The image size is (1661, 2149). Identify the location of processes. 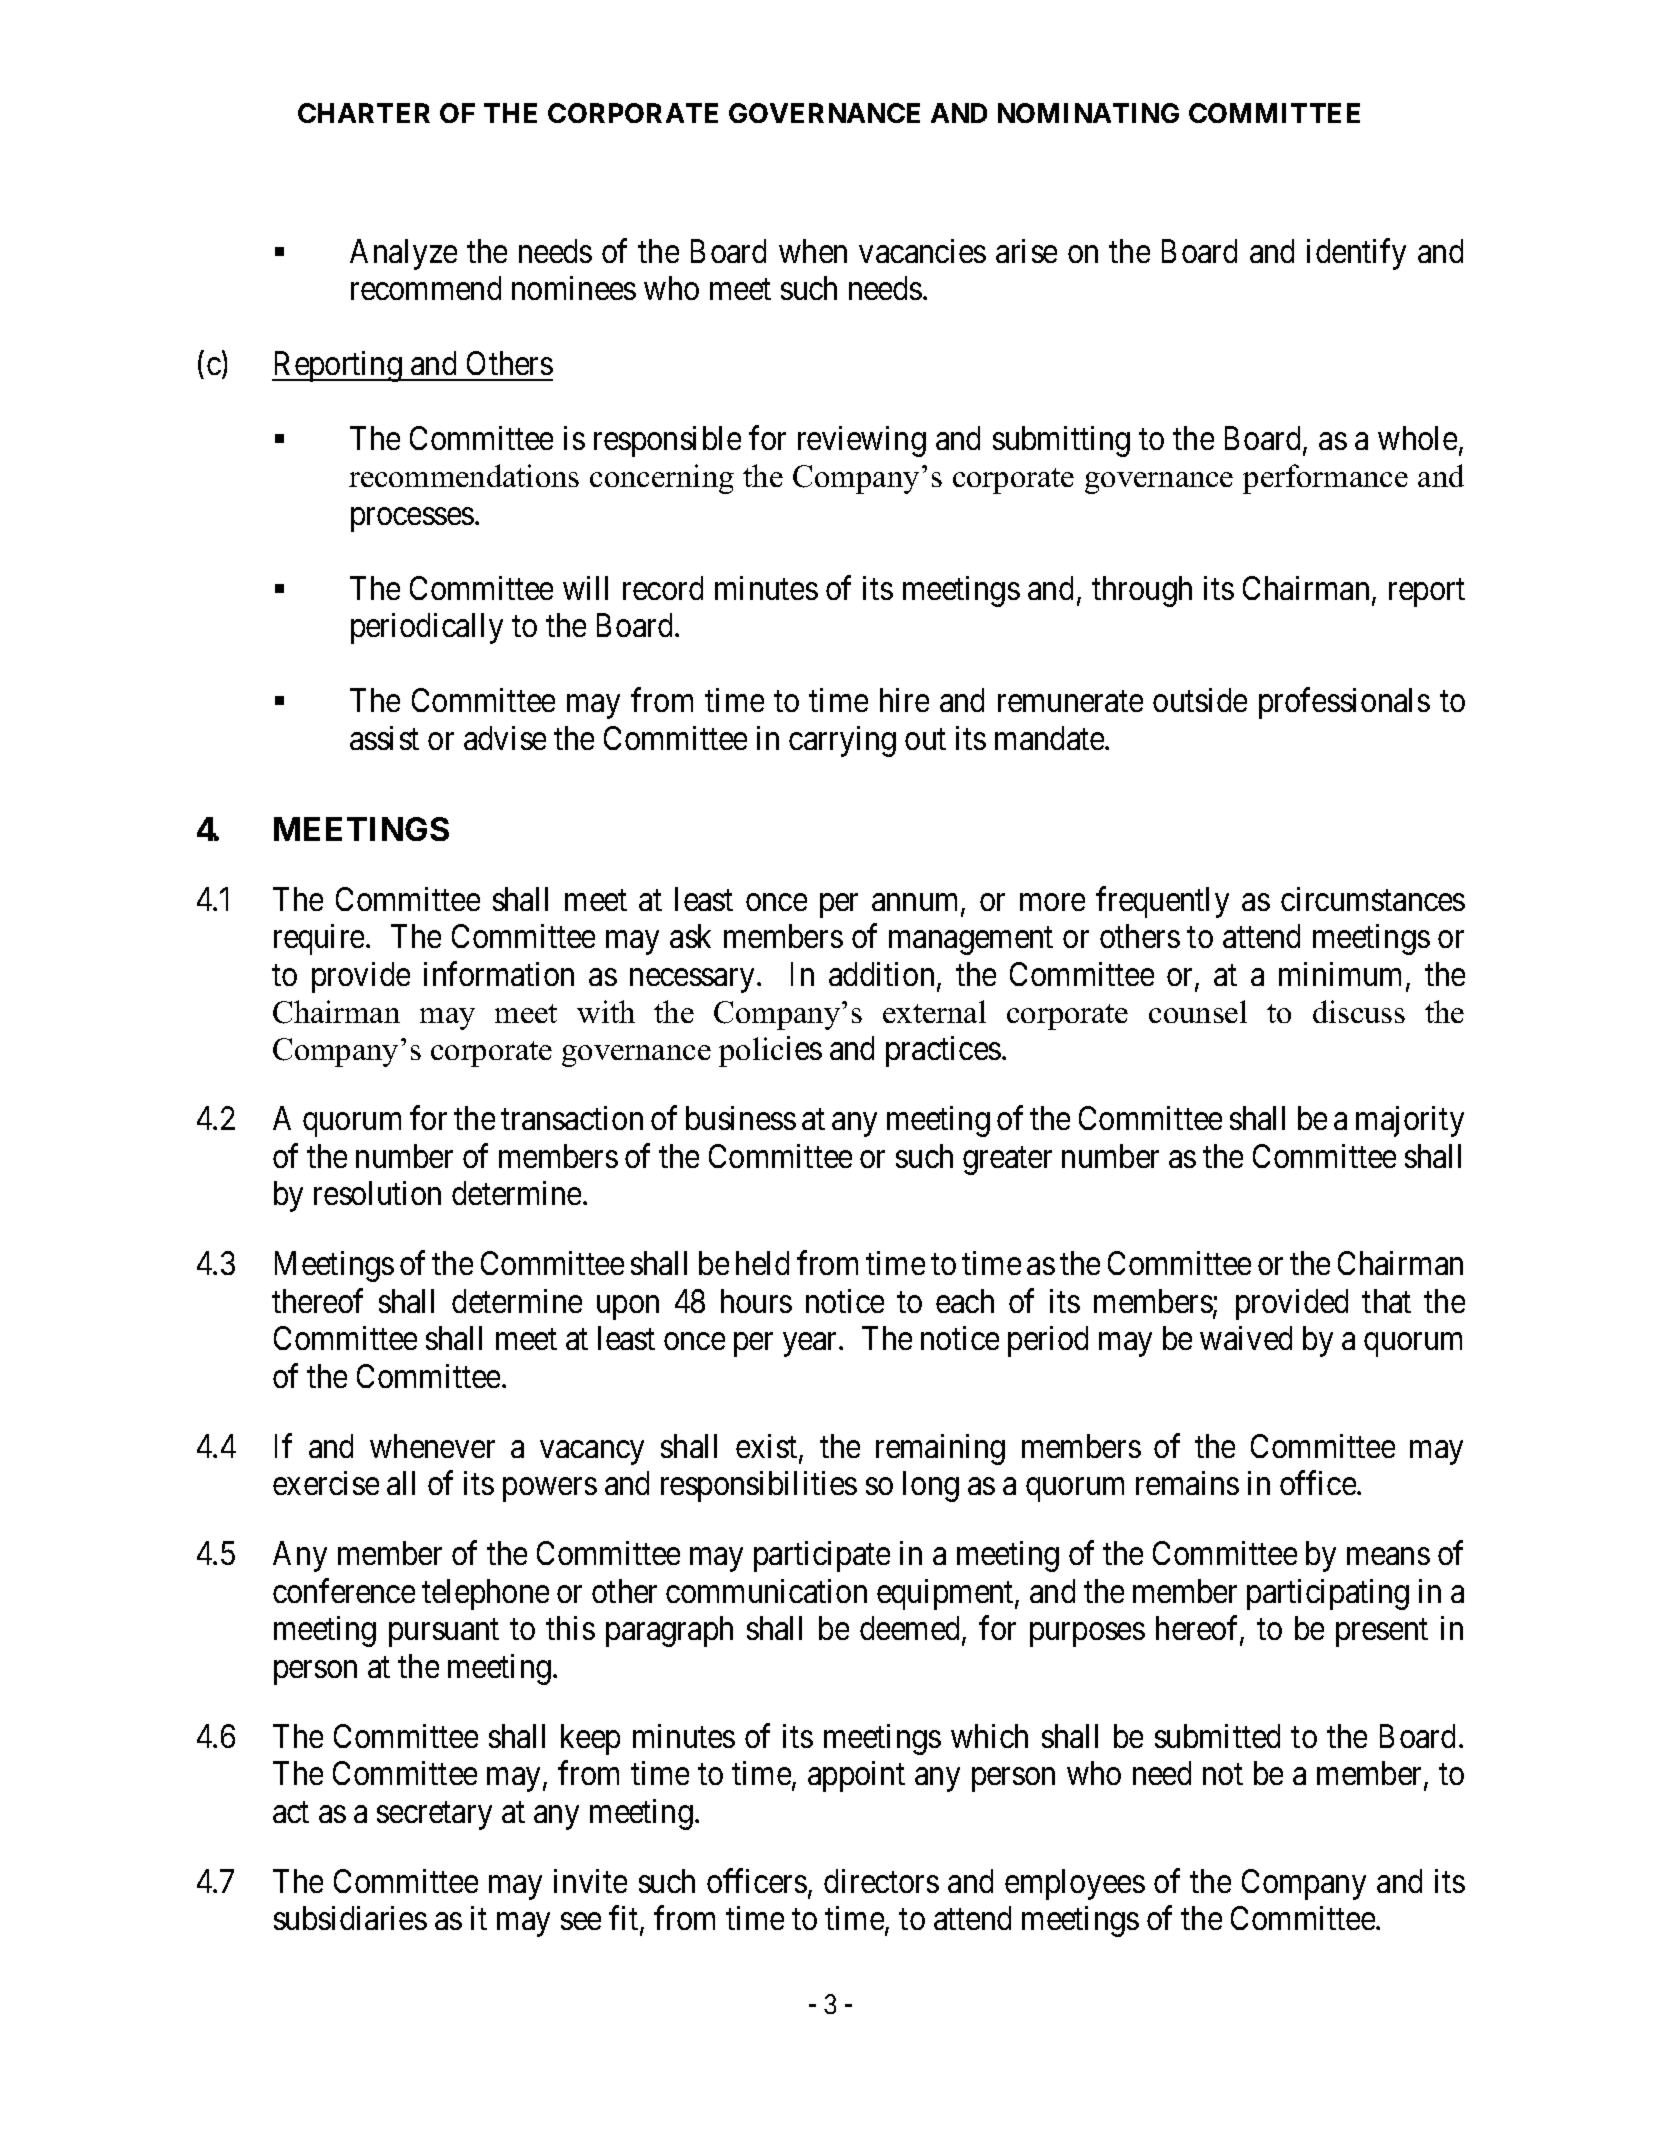
(412, 520).
